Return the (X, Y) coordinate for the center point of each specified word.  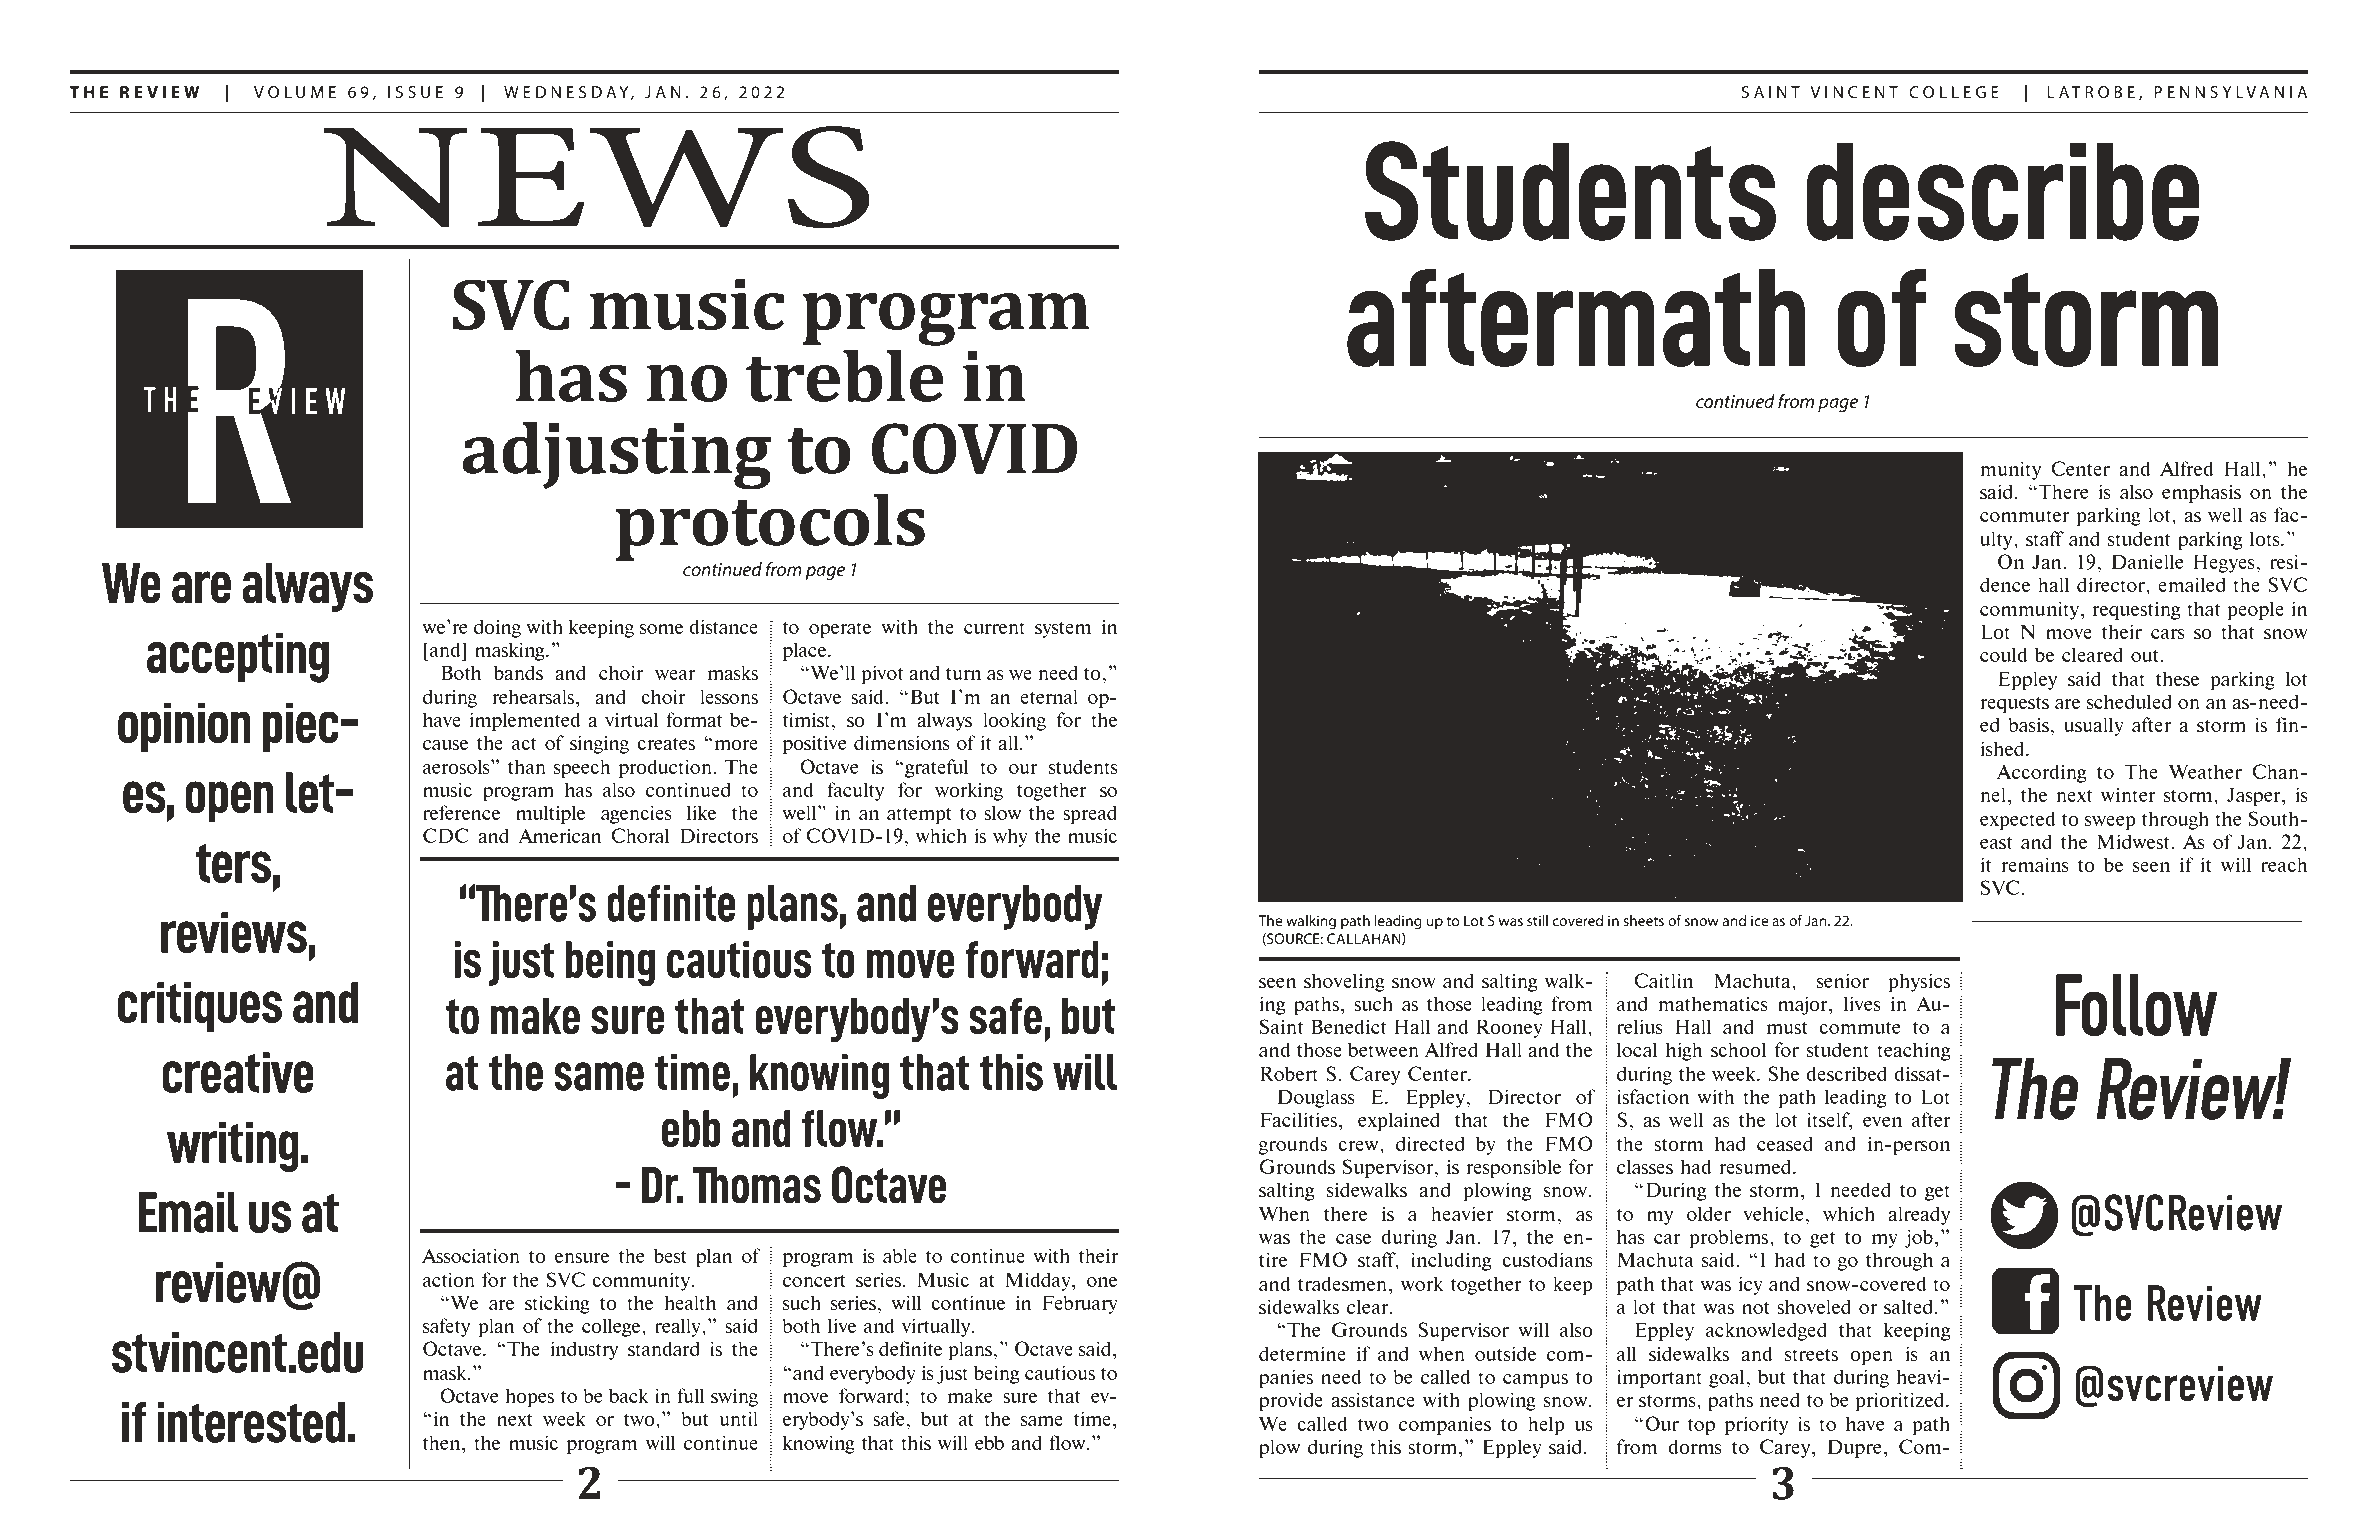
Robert (1289, 1073)
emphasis (2201, 493)
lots (2266, 538)
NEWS (596, 177)
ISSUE (415, 92)
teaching (1913, 1051)
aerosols (457, 766)
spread (1090, 814)
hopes (529, 1397)
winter (2128, 795)
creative (238, 1072)
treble (845, 375)
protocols (770, 528)
